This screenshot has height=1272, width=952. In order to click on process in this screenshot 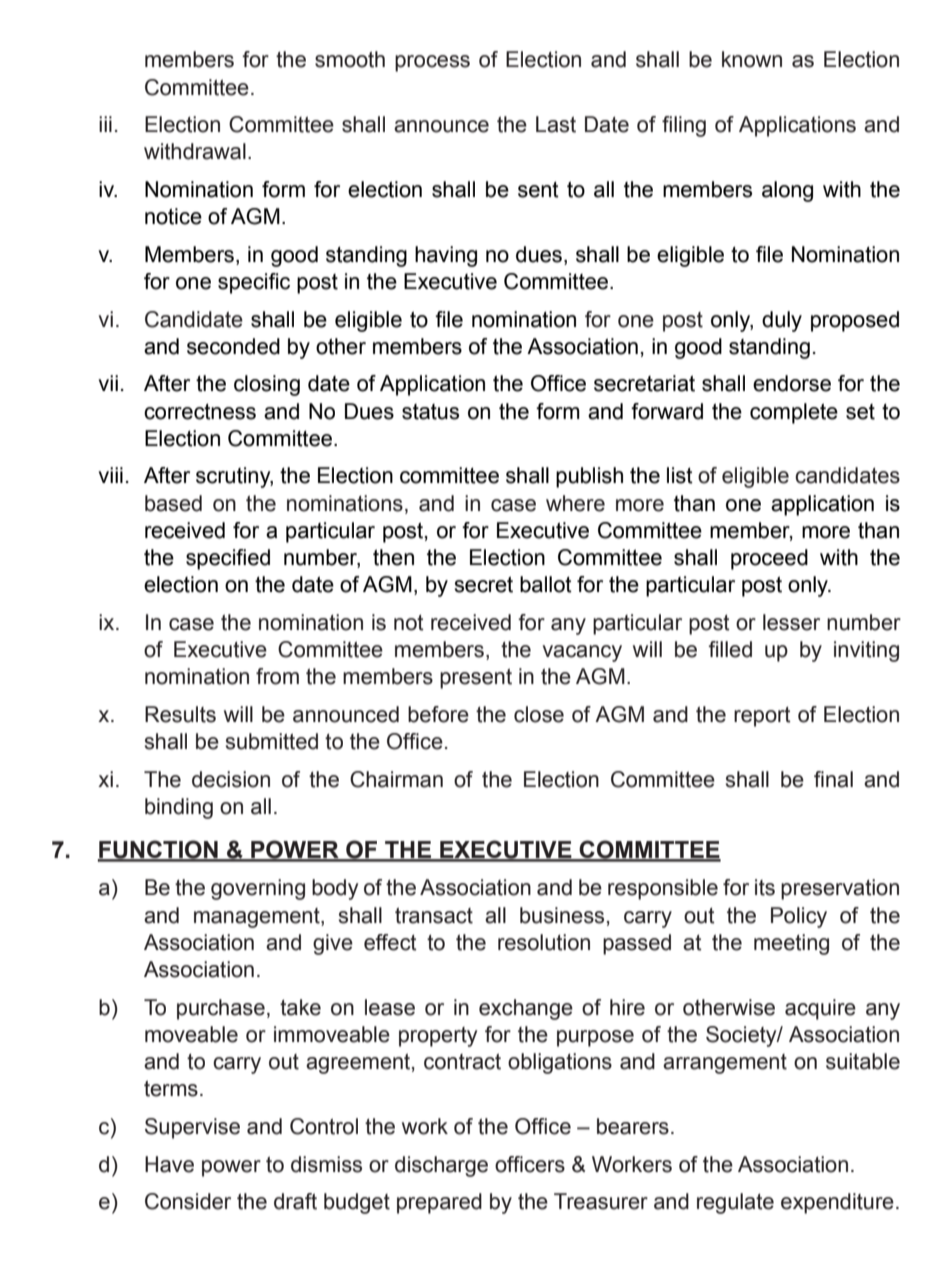, I will do `click(432, 63)`.
